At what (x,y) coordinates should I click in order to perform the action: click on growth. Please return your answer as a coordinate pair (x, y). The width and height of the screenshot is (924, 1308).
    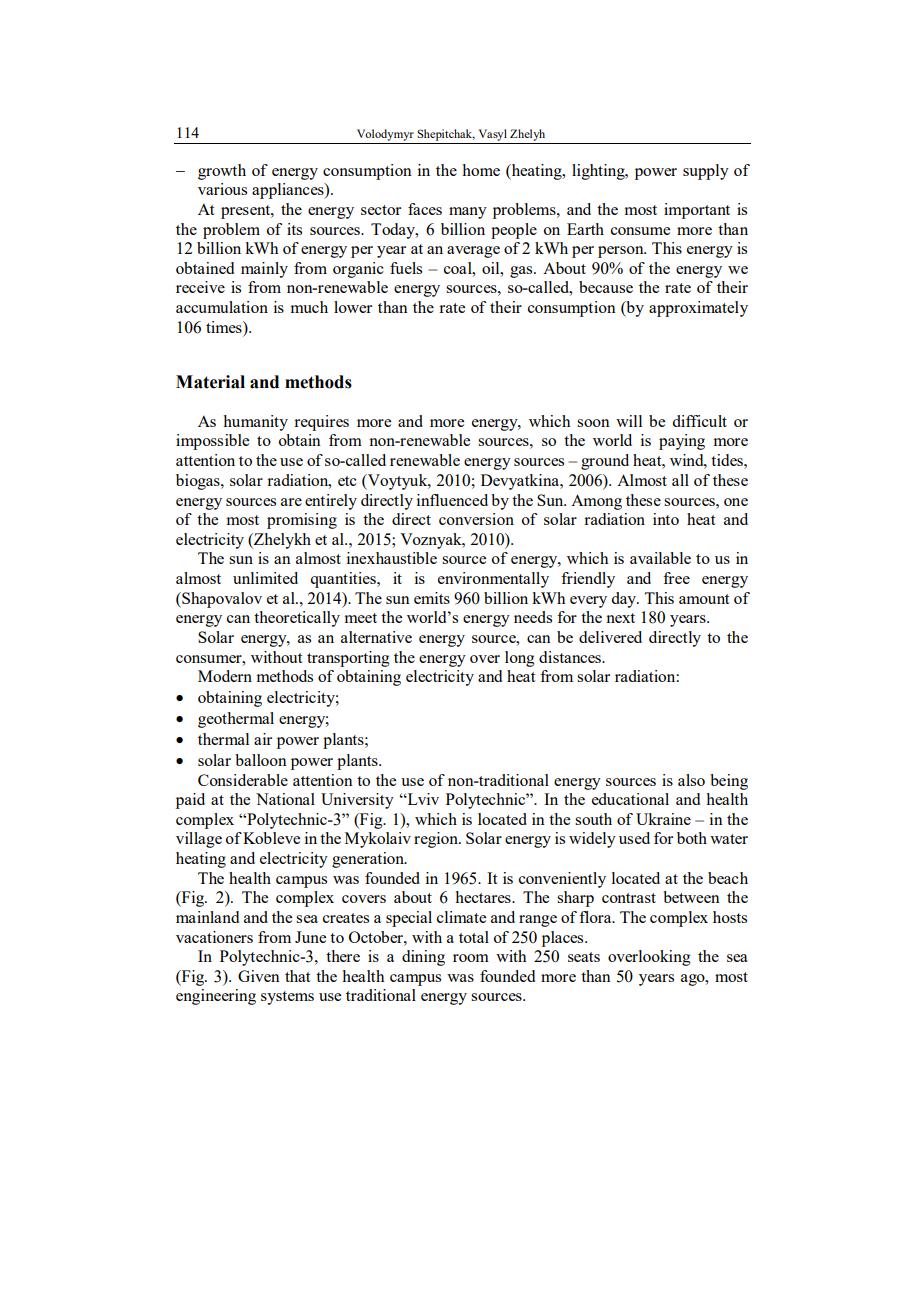
    Looking at the image, I should click on (222, 172).
